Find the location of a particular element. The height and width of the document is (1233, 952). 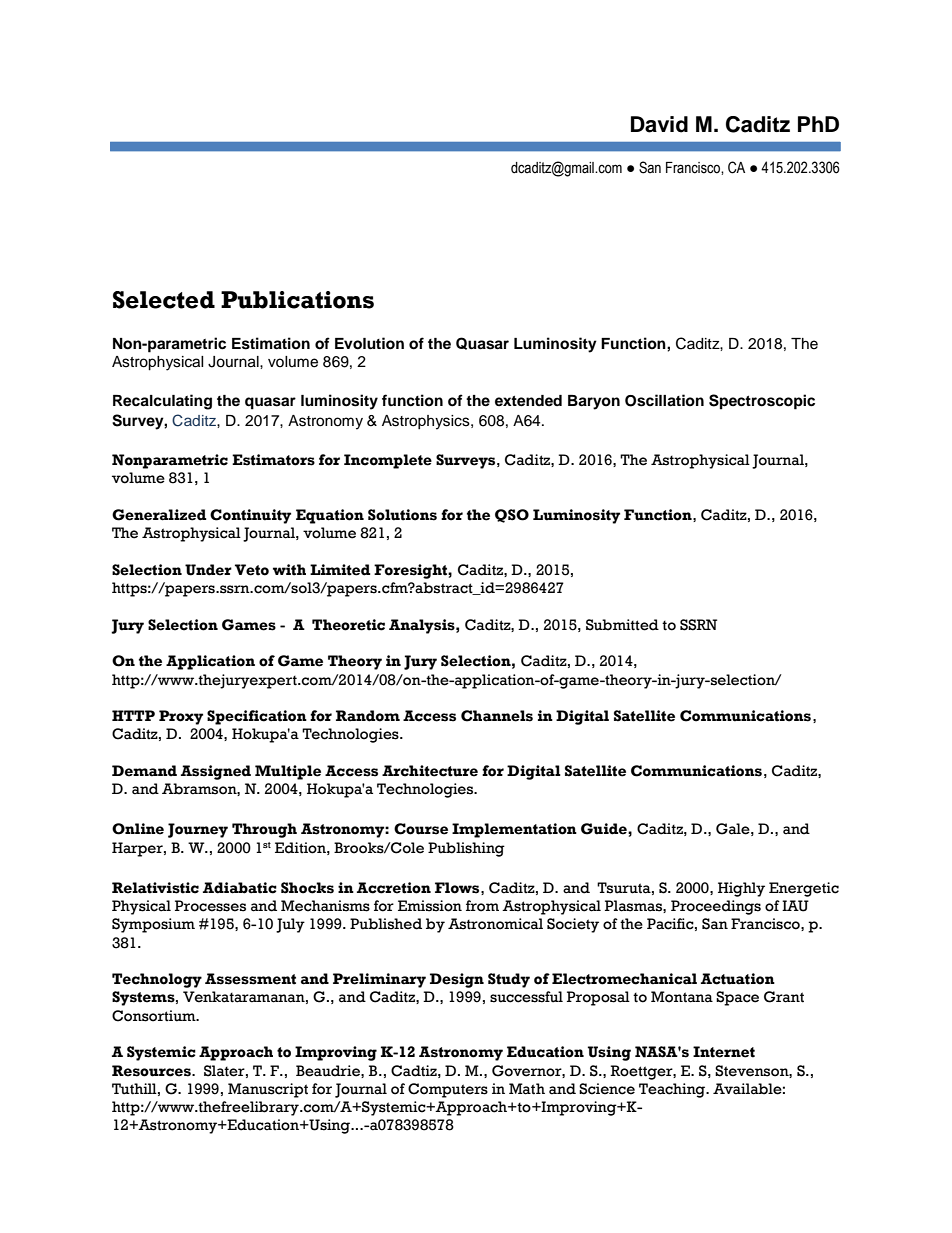

Computers is located at coordinates (448, 1090).
